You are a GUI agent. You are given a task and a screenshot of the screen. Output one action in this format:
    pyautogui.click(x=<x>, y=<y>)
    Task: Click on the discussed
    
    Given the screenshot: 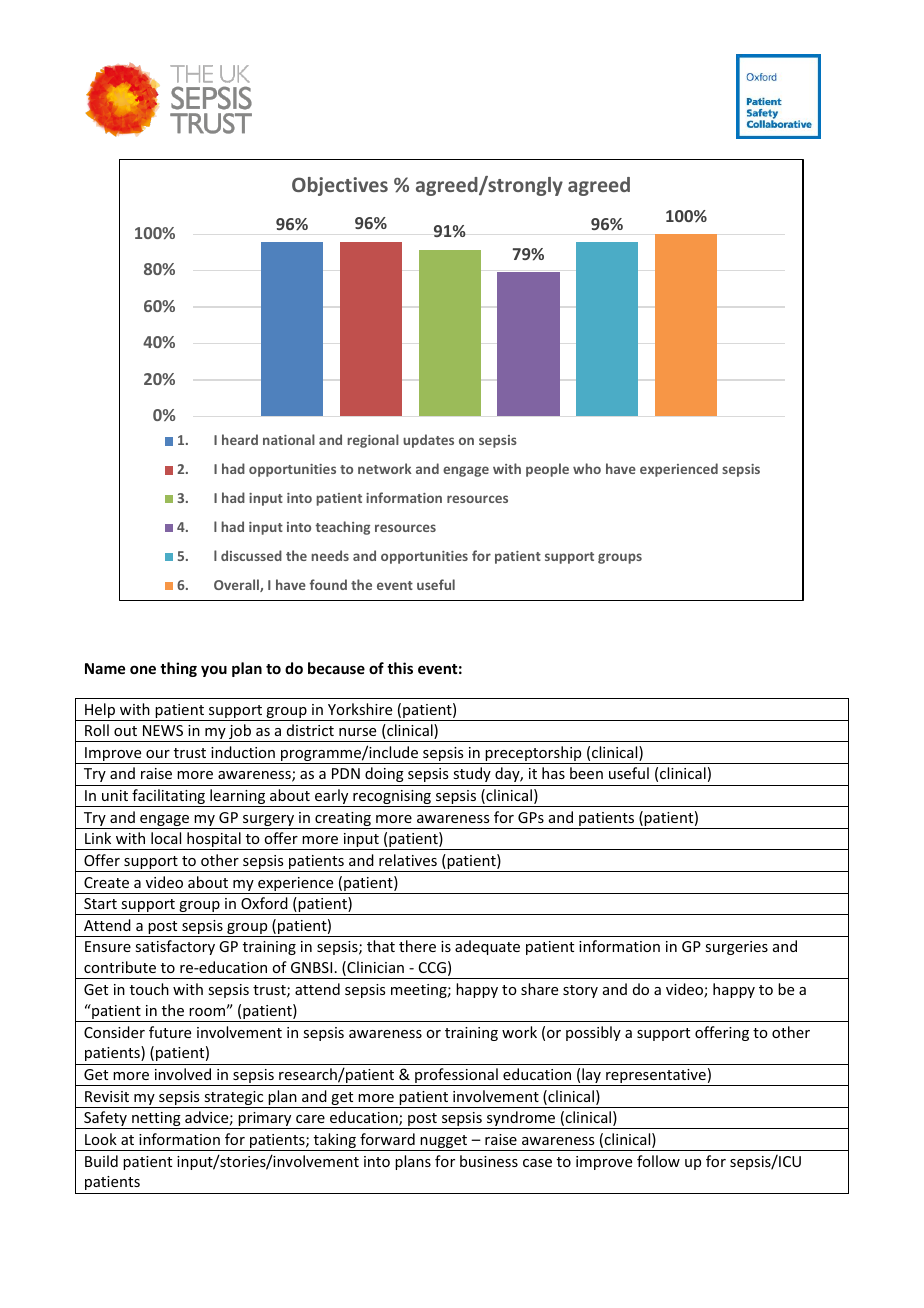 What is the action you would take?
    pyautogui.click(x=251, y=555)
